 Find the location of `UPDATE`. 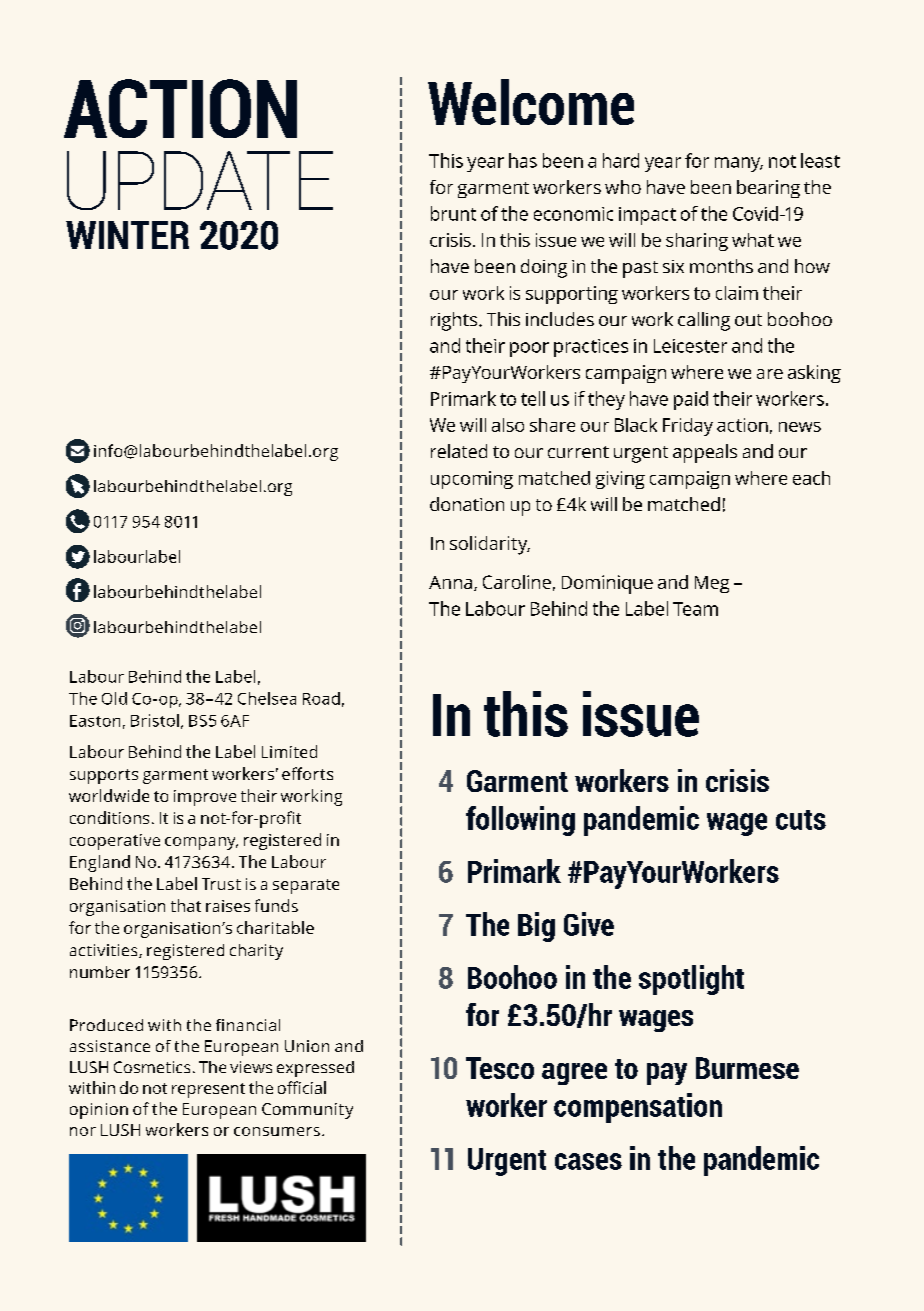

UPDATE is located at coordinates (200, 180).
